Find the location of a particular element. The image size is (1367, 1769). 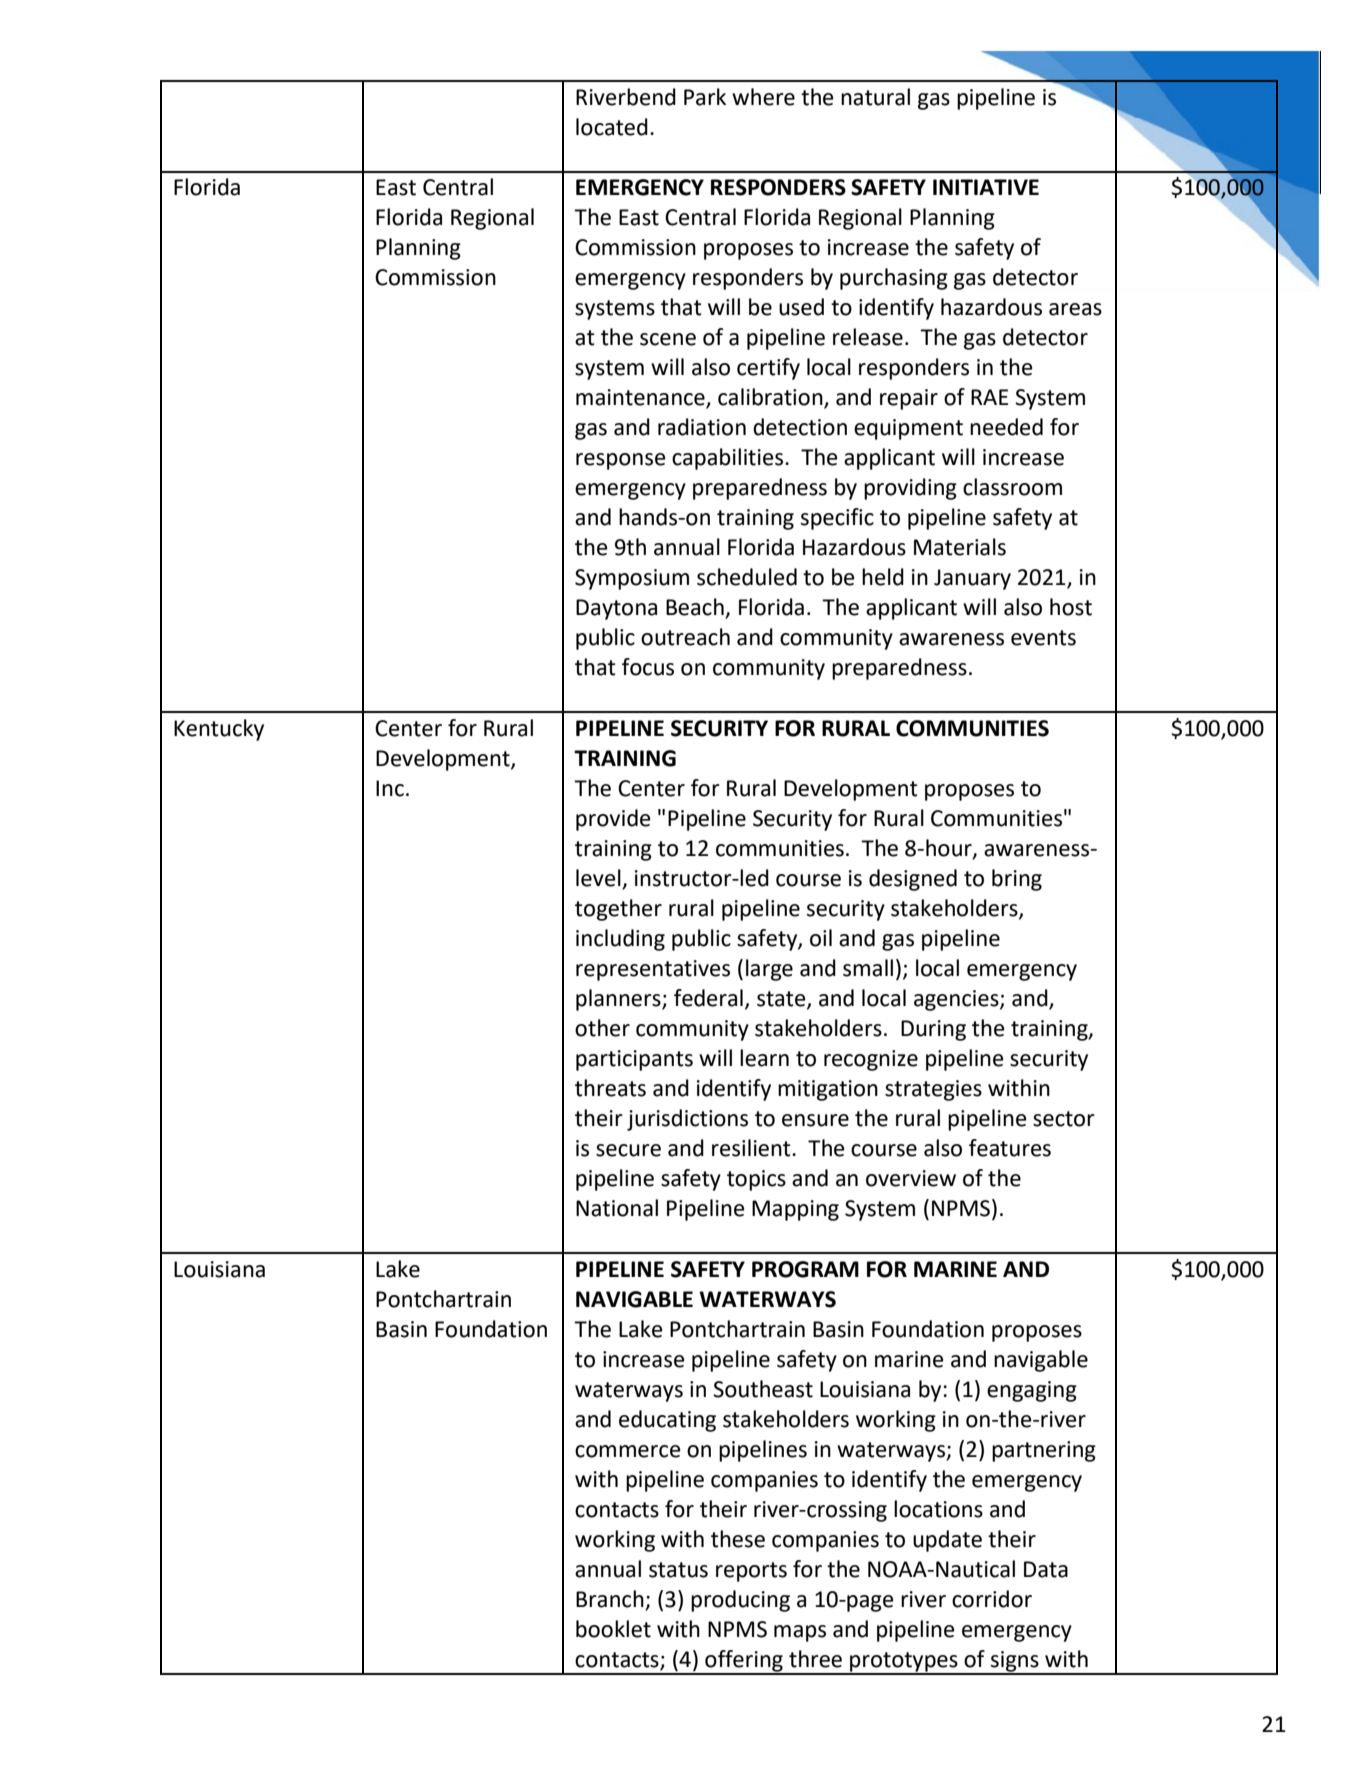

including is located at coordinates (620, 940).
